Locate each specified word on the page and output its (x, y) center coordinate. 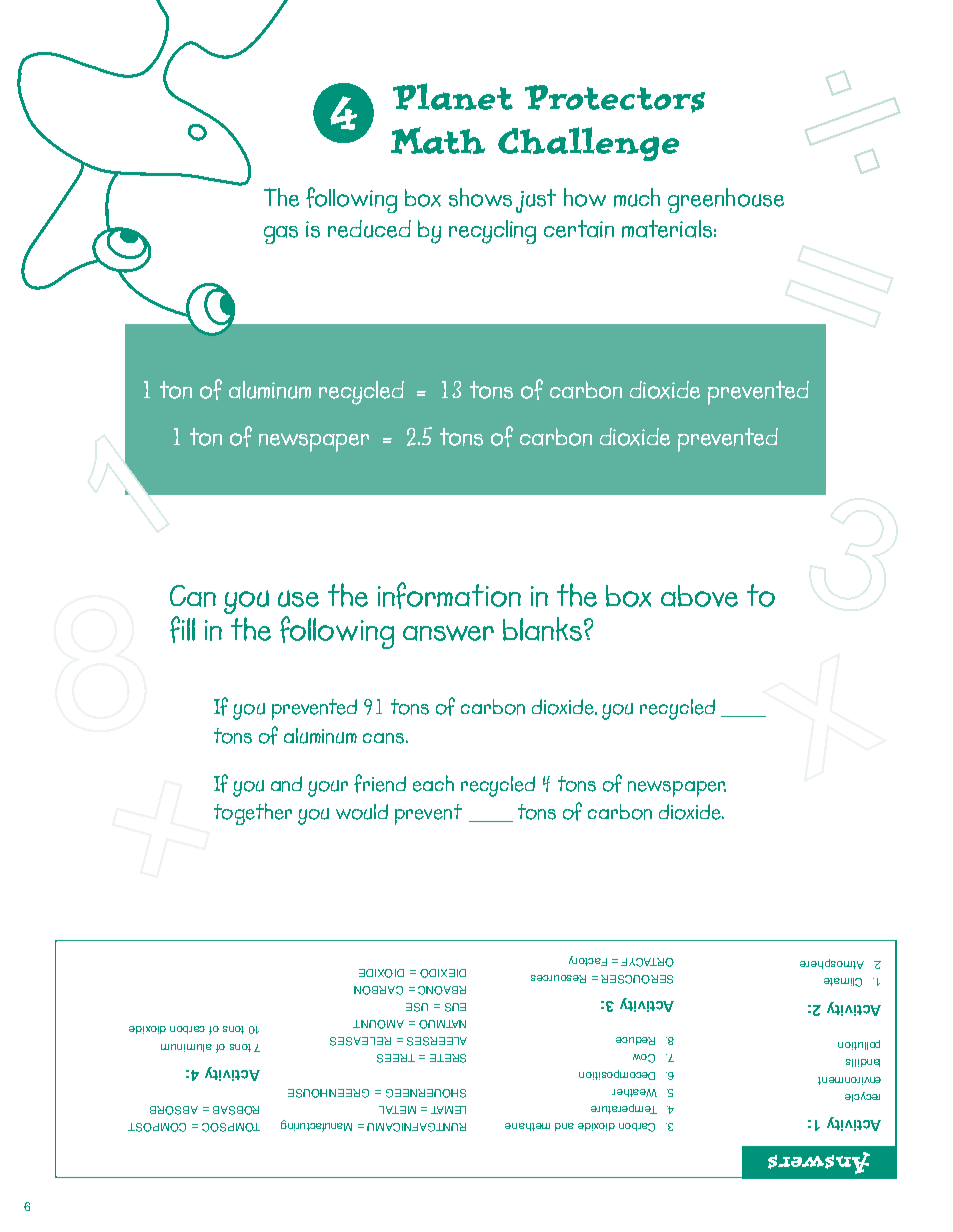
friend (380, 783)
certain (579, 229)
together (253, 814)
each (433, 783)
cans (383, 738)
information (449, 595)
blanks (542, 629)
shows (480, 197)
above (699, 596)
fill (182, 629)
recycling (492, 232)
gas (281, 235)
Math (438, 140)
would (362, 812)
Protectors (615, 99)
